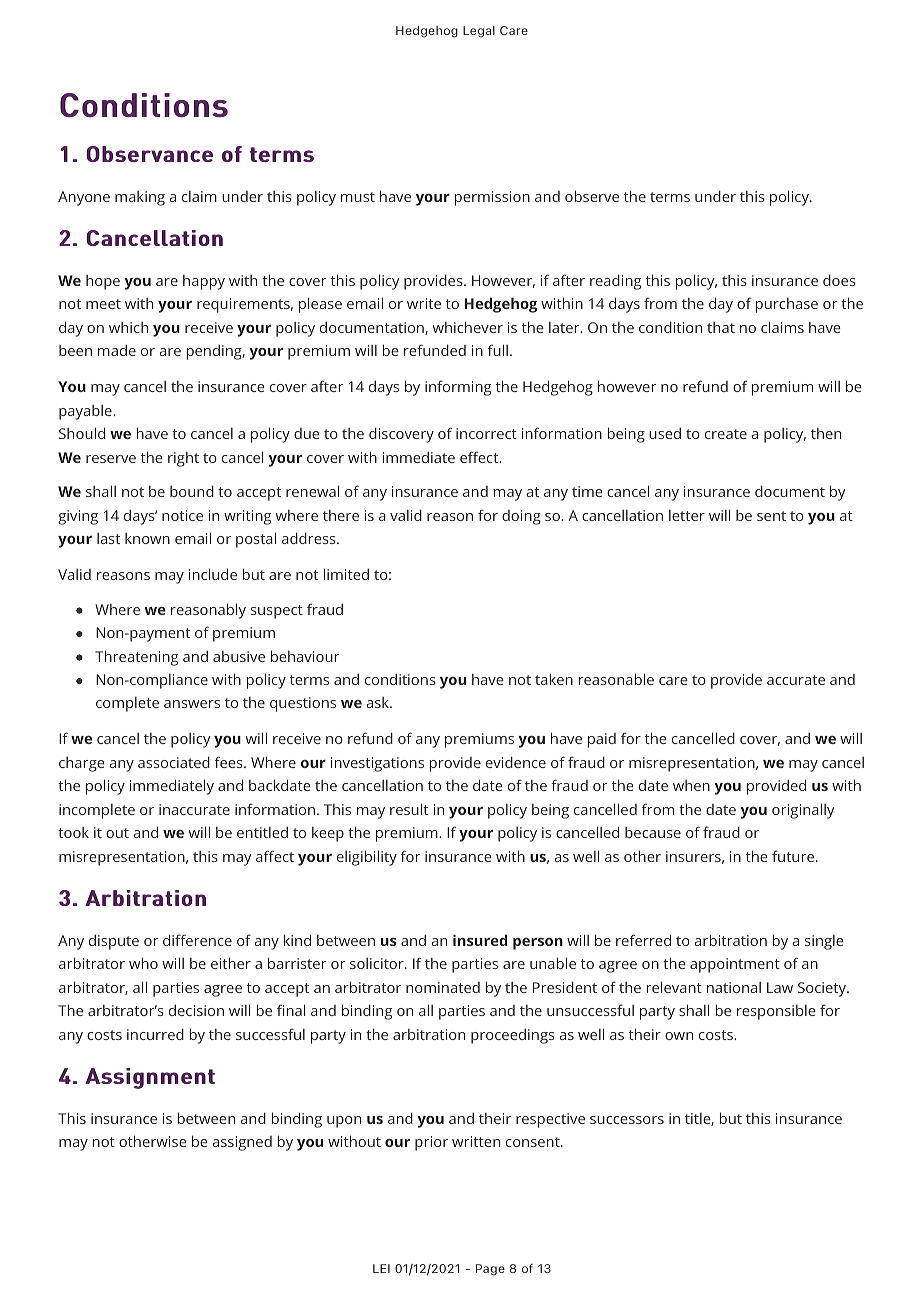  What do you see at coordinates (197, 940) in the document?
I see `difference` at bounding box center [197, 940].
